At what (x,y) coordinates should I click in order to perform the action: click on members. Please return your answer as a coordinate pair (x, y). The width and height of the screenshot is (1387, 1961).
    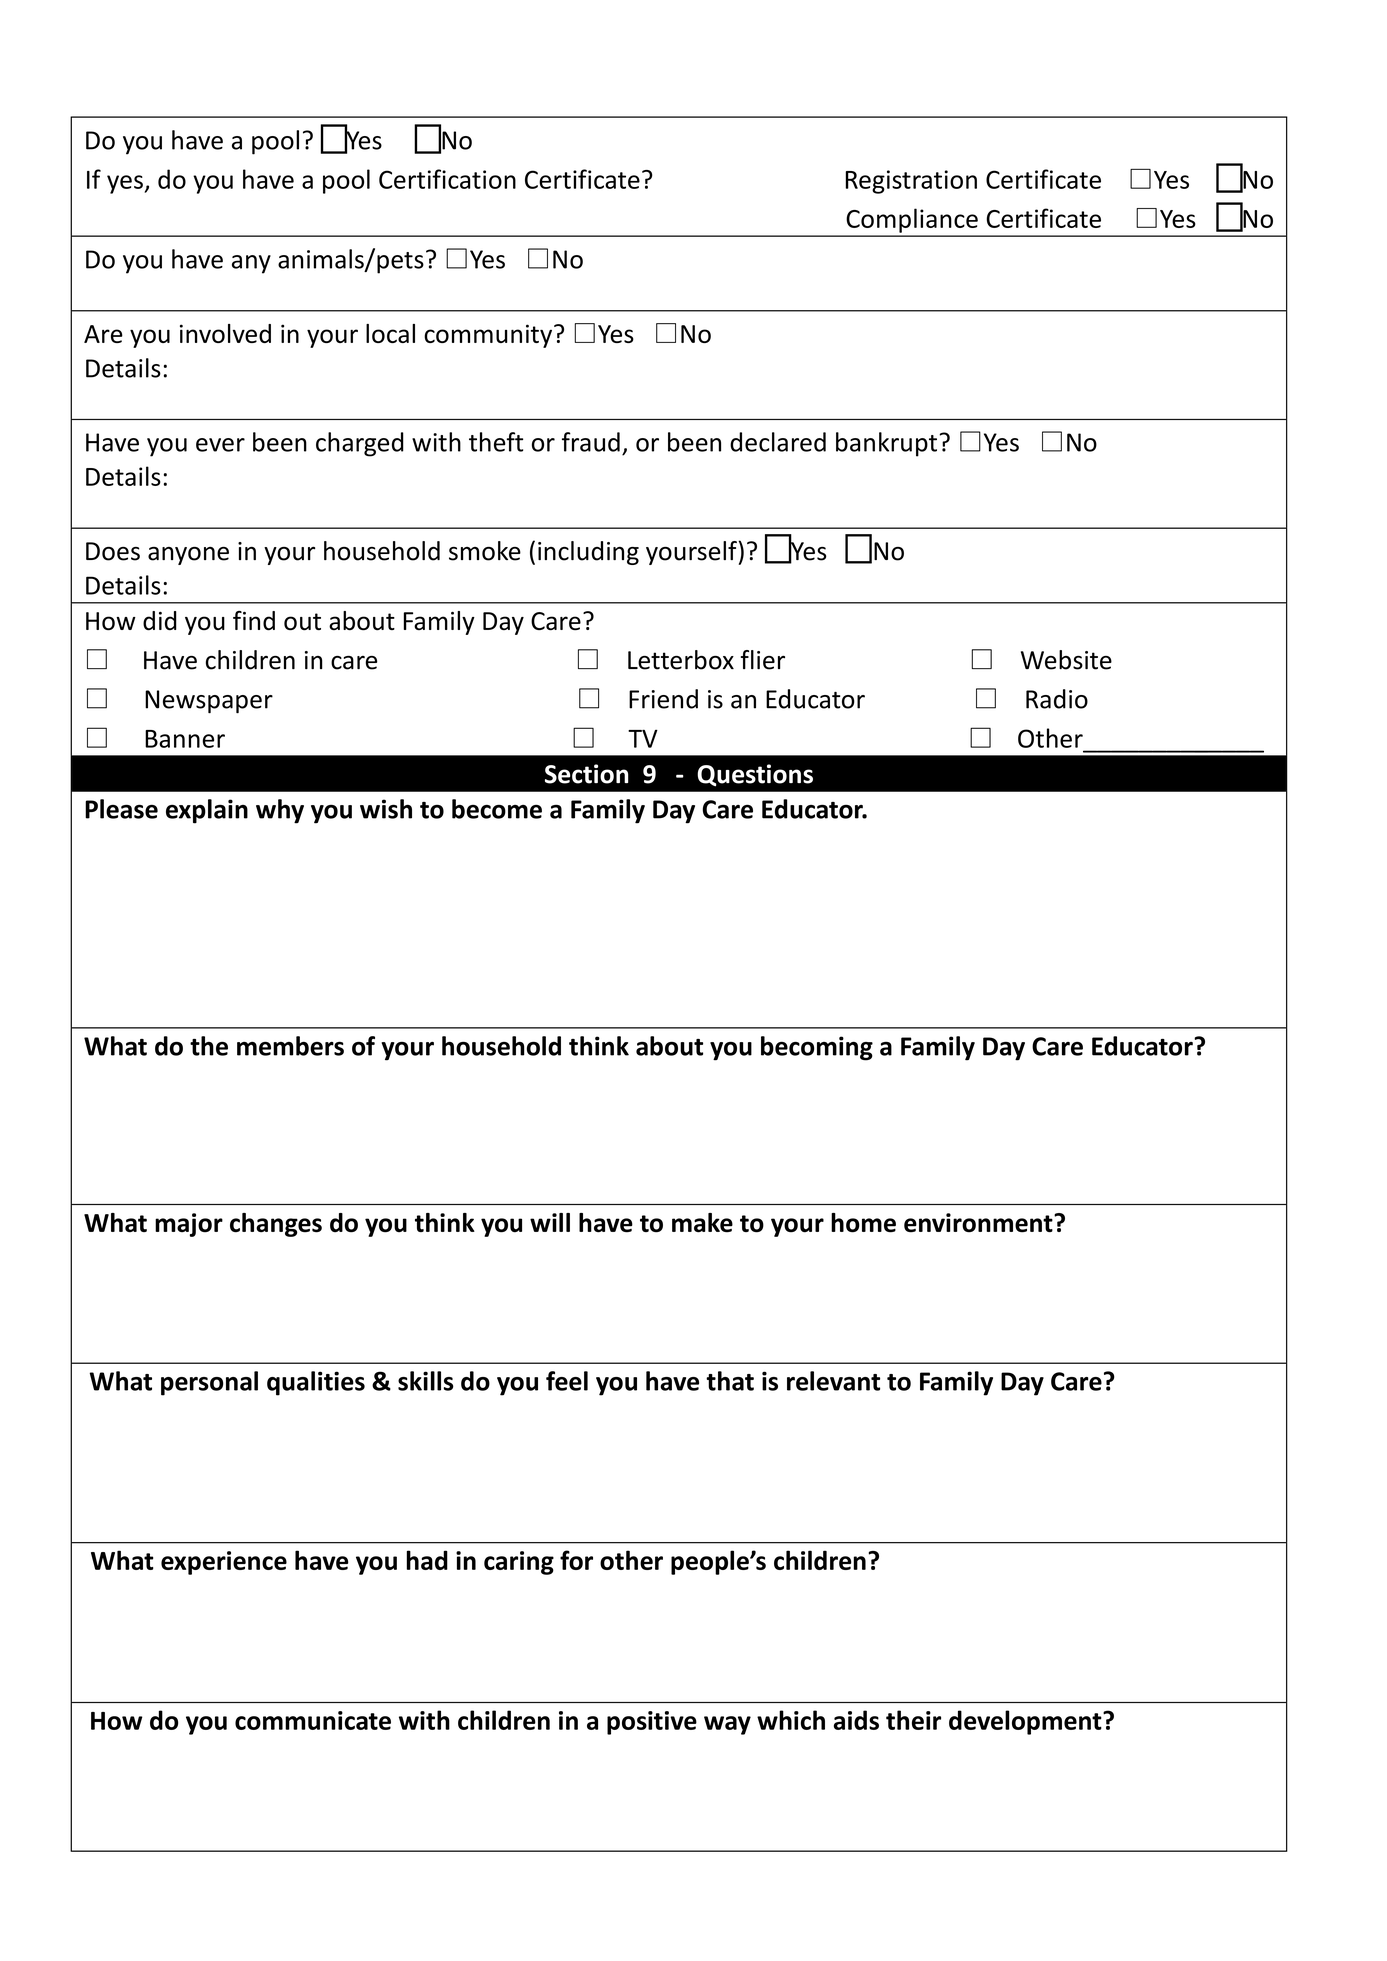
    Looking at the image, I should click on (290, 1046).
